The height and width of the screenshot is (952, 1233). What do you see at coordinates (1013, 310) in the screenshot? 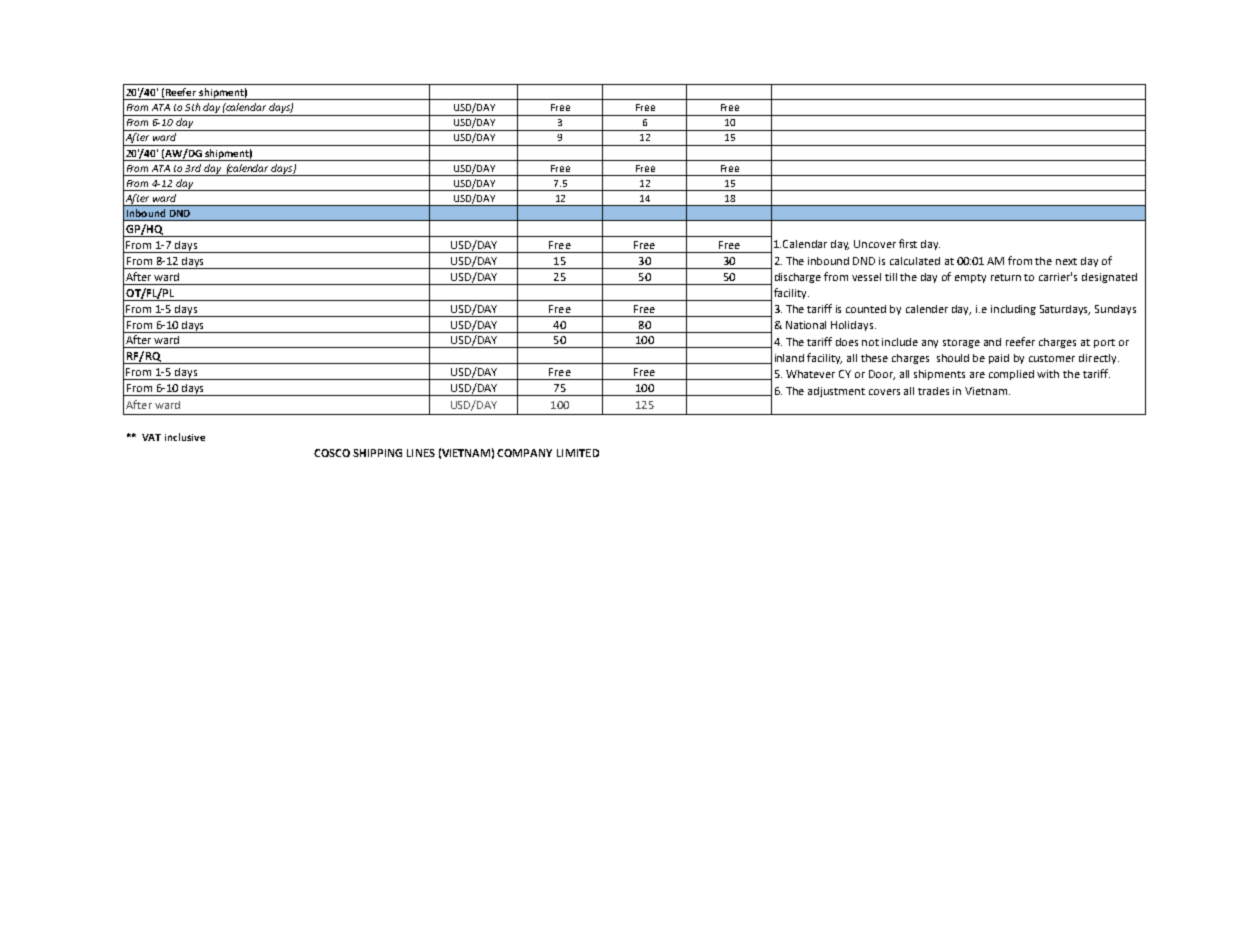
I see `including` at bounding box center [1013, 310].
